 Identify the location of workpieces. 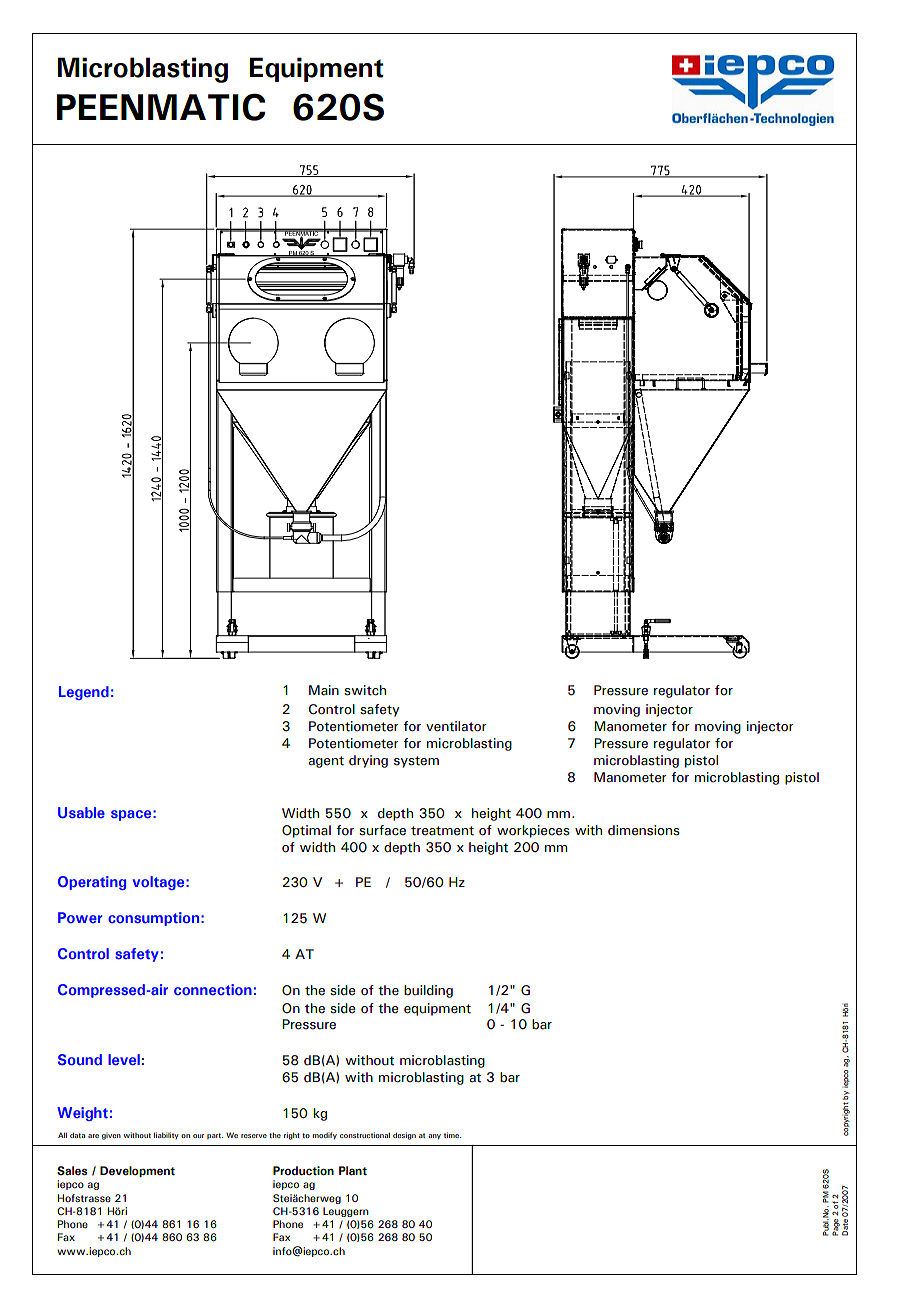
(533, 831).
